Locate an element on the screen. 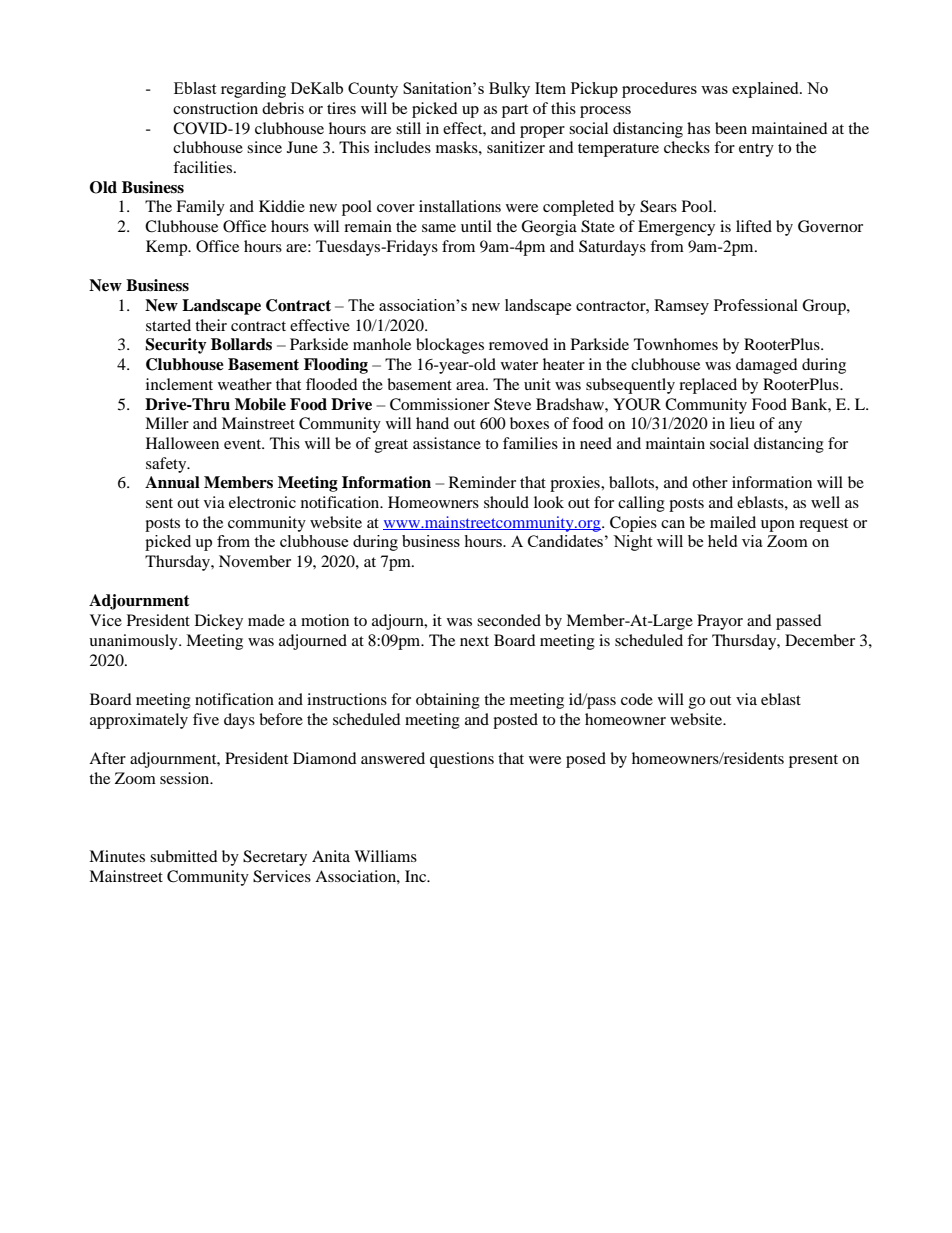  damaged is located at coordinates (767, 366).
